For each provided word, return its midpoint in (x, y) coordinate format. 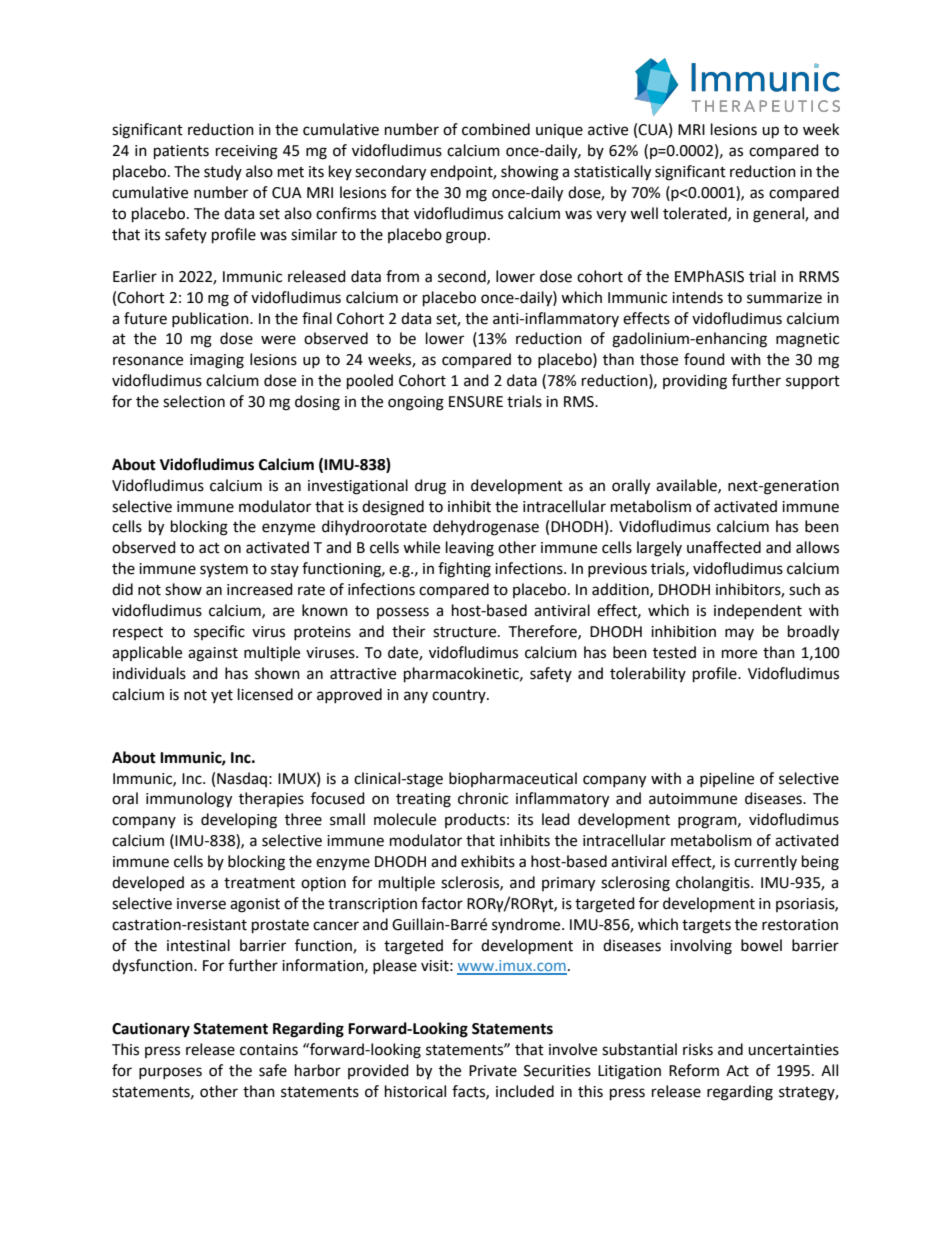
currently (765, 862)
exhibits (488, 861)
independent (758, 611)
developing (239, 821)
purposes (170, 1073)
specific (219, 632)
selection (194, 401)
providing (695, 382)
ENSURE (476, 402)
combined (496, 129)
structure (466, 632)
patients (181, 152)
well (644, 213)
